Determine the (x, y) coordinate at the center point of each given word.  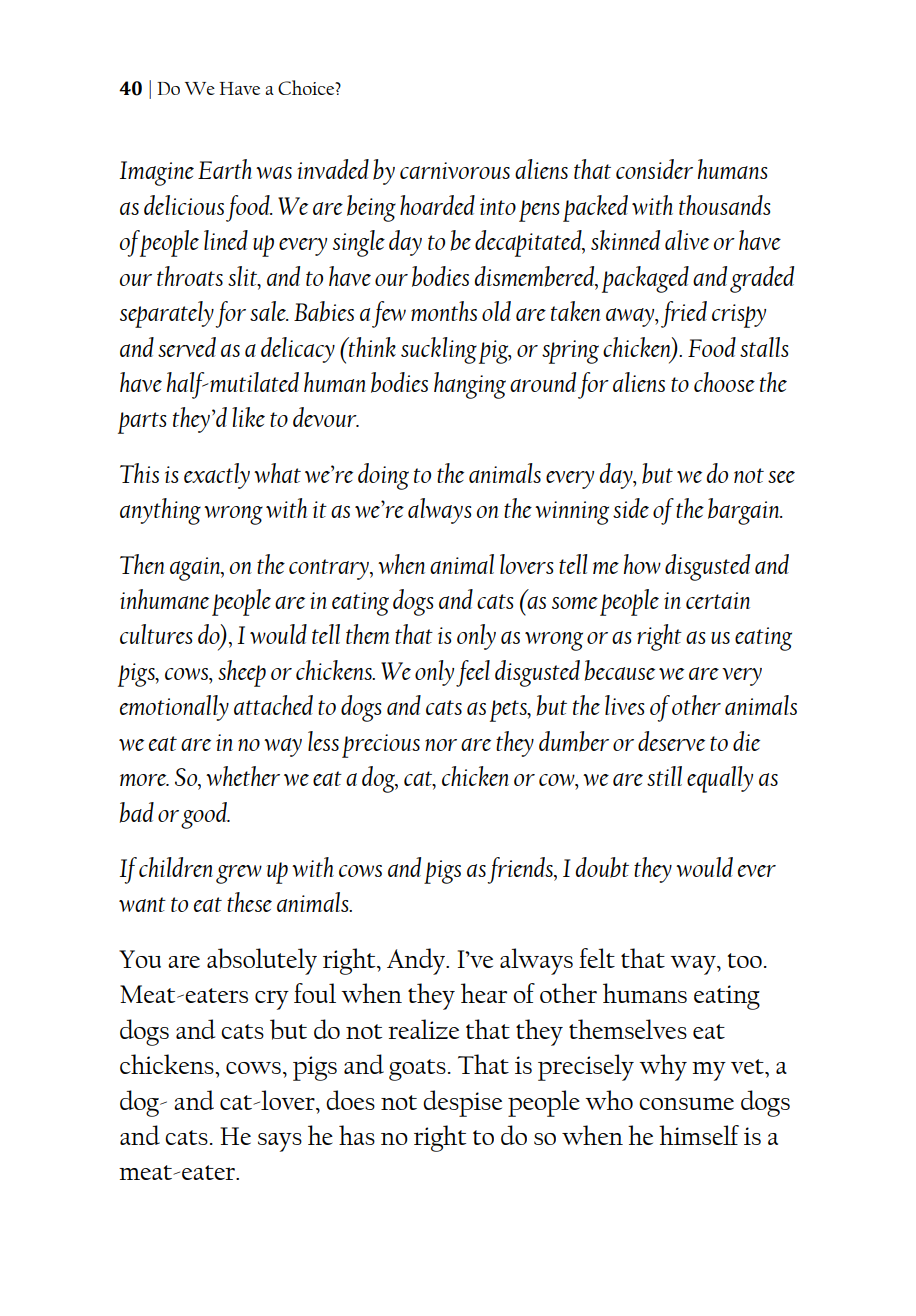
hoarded (437, 205)
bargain (745, 511)
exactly (217, 476)
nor (441, 745)
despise (462, 1103)
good (205, 815)
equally (720, 779)
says (280, 1142)
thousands (724, 205)
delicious (184, 205)
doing (383, 476)
